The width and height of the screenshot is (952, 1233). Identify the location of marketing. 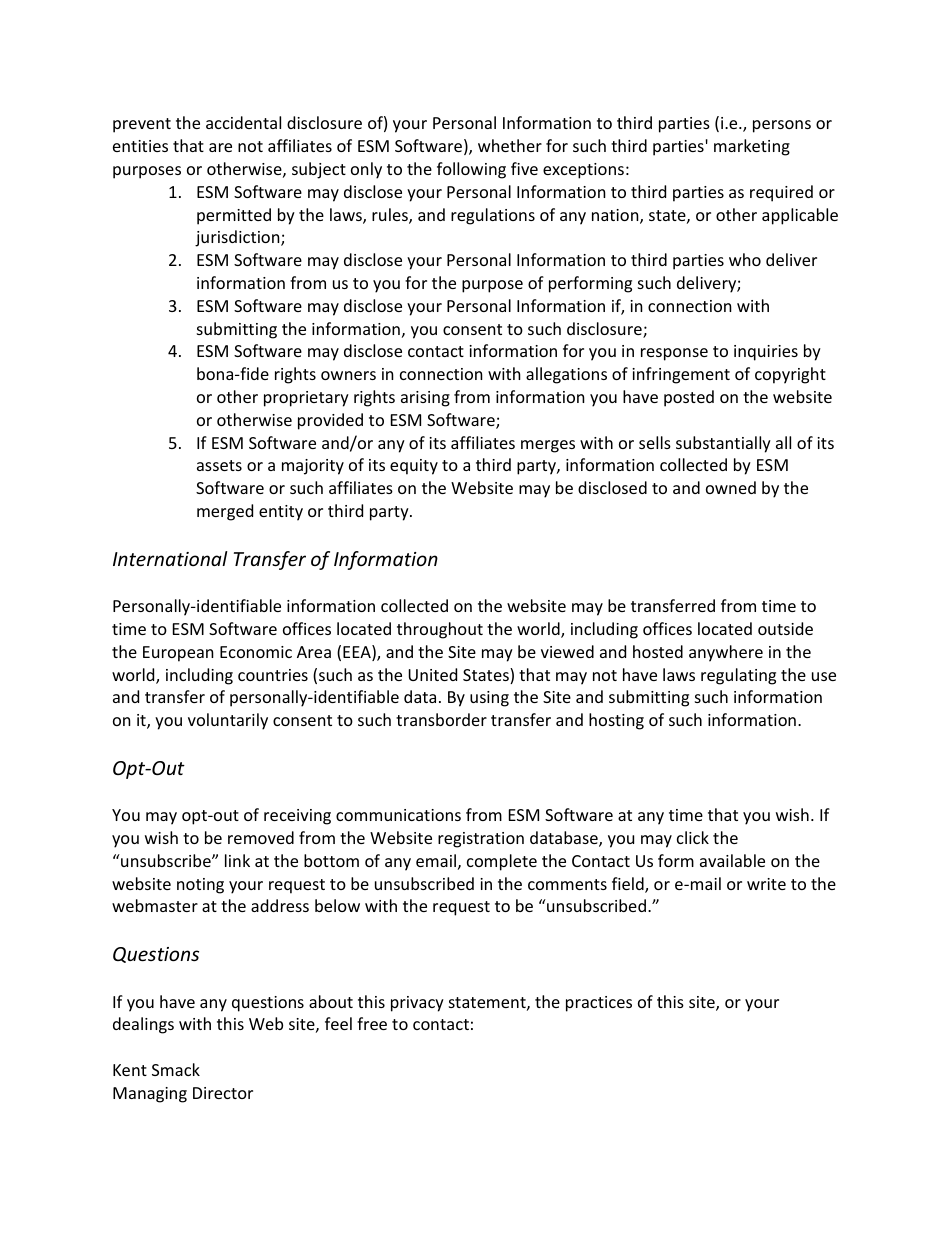
(752, 147).
